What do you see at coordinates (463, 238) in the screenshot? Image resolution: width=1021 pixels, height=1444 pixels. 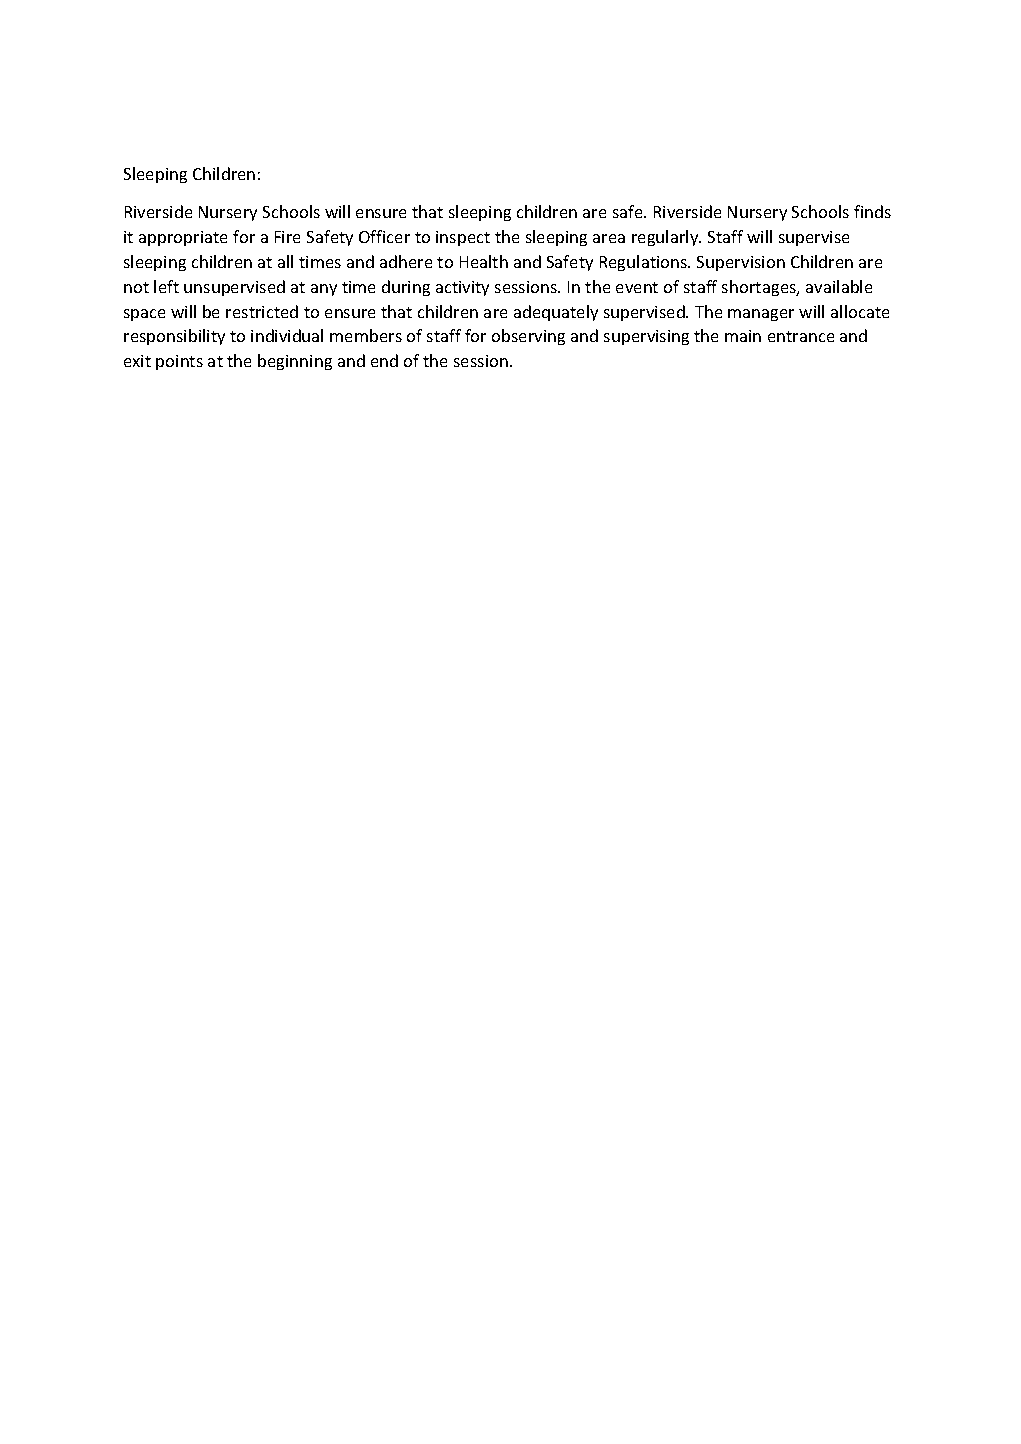 I see `inspect` at bounding box center [463, 238].
